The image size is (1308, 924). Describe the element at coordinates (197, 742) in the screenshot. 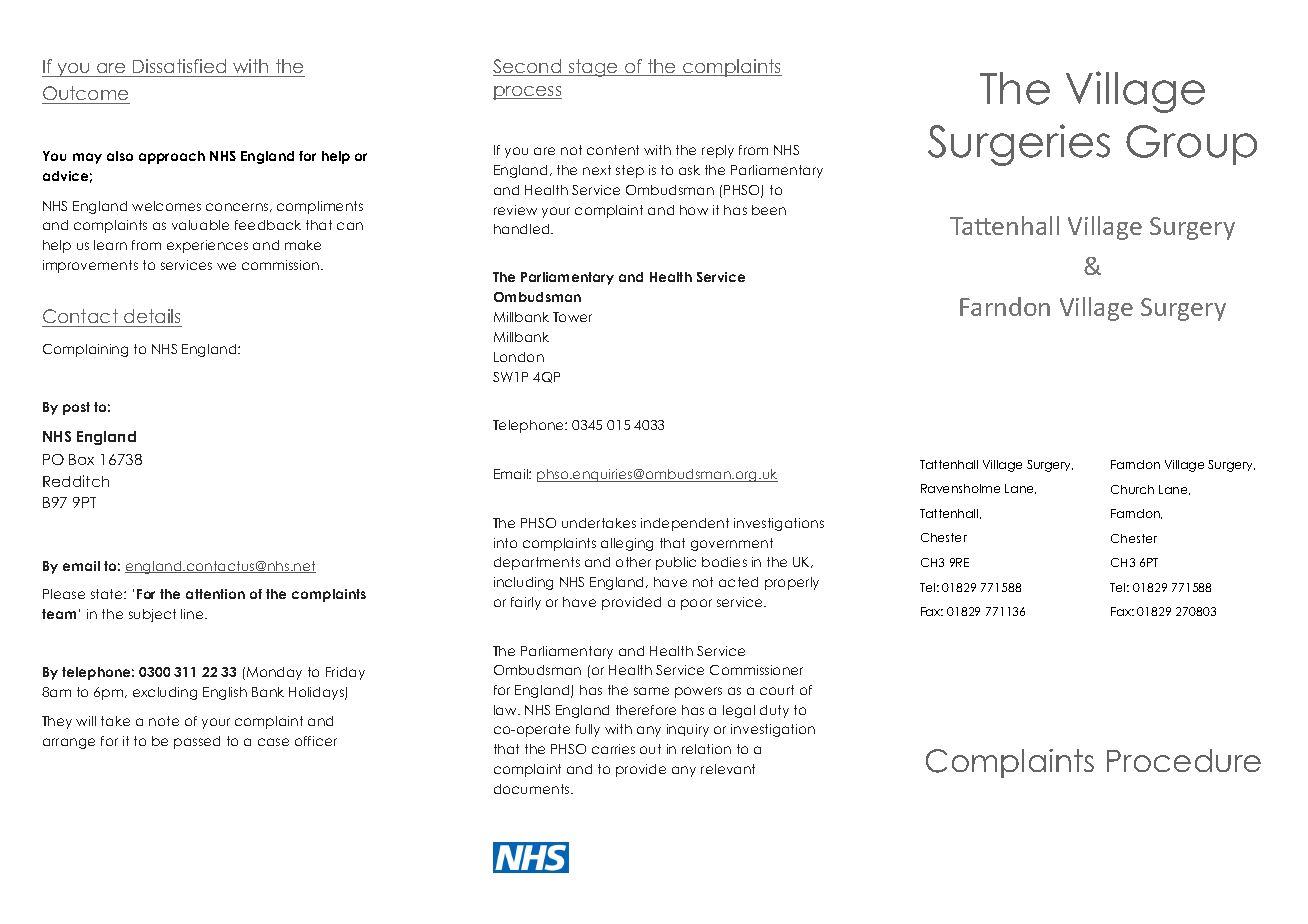

I see `passed` at that location.
